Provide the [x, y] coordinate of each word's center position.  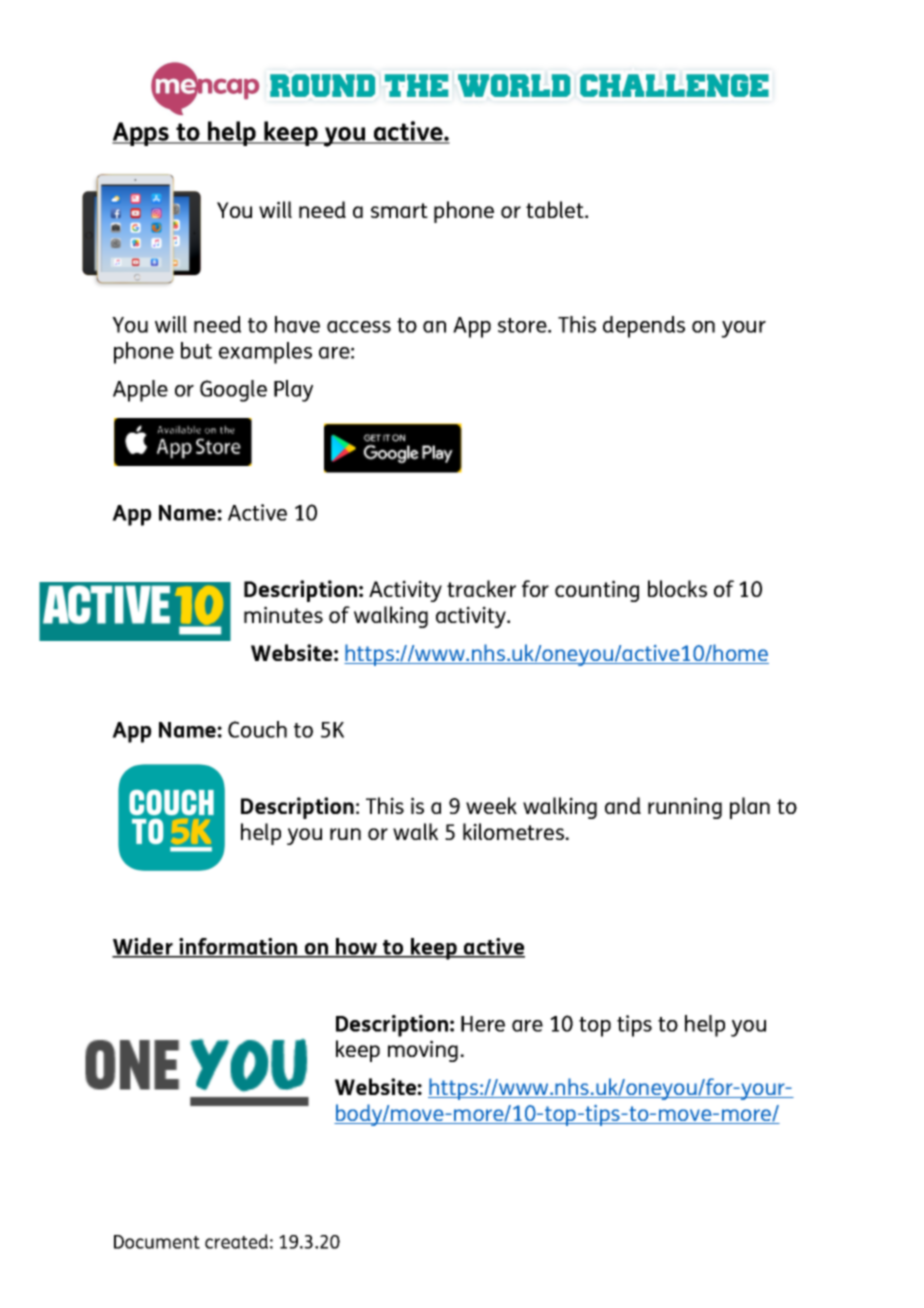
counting [597, 591]
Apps [141, 134]
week [491, 805]
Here [483, 1024]
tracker [481, 588]
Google [233, 391]
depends [644, 327]
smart [399, 210]
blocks [677, 588]
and [623, 805]
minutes [283, 614]
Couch [257, 729]
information [238, 947]
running [685, 808]
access [359, 327]
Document [157, 1242]
